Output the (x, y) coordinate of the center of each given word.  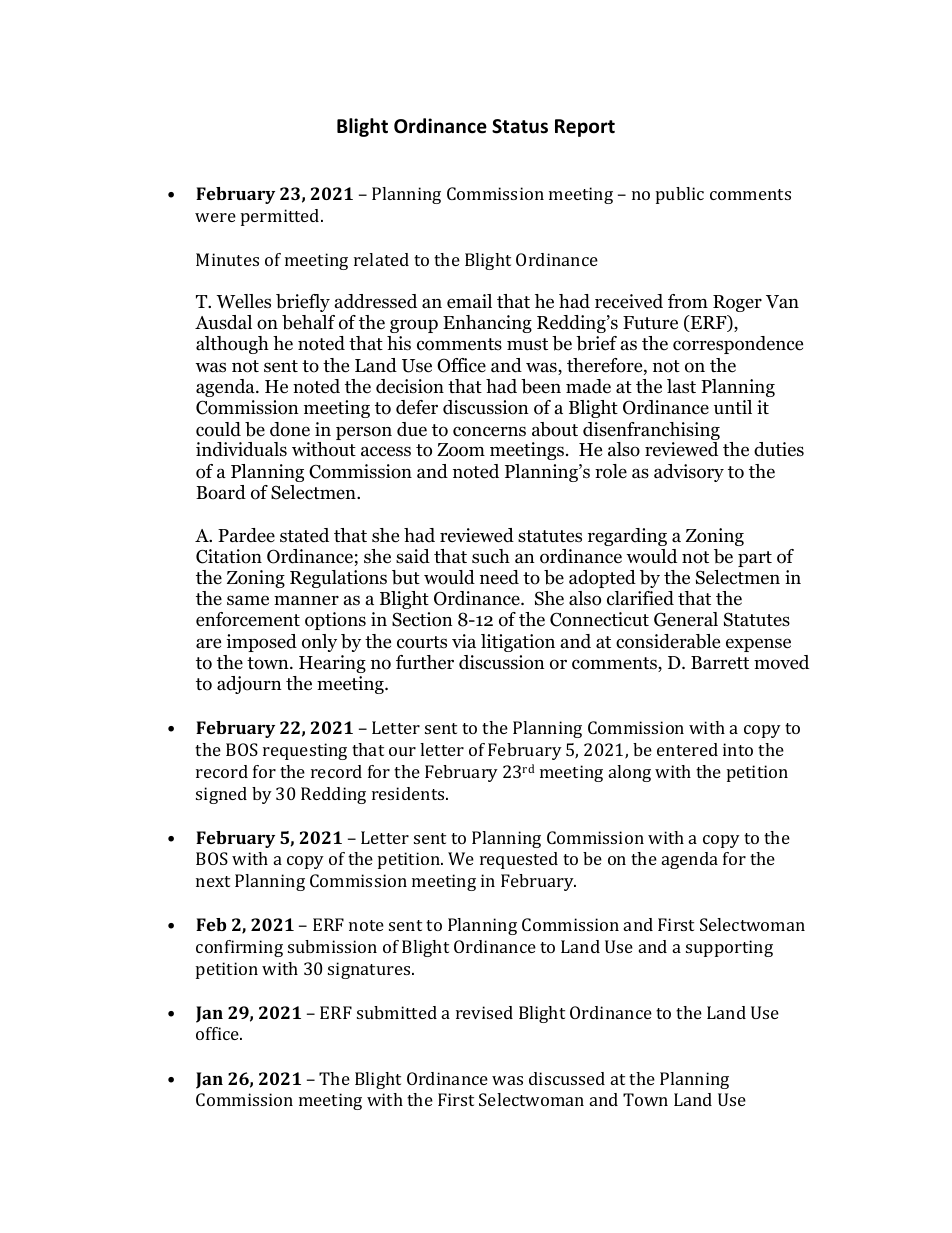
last (681, 386)
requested (519, 860)
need (499, 577)
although (232, 345)
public (680, 195)
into (738, 749)
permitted (281, 217)
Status (520, 126)
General (686, 619)
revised (484, 1012)
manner (306, 600)
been (541, 386)
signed (221, 795)
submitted (397, 1012)
